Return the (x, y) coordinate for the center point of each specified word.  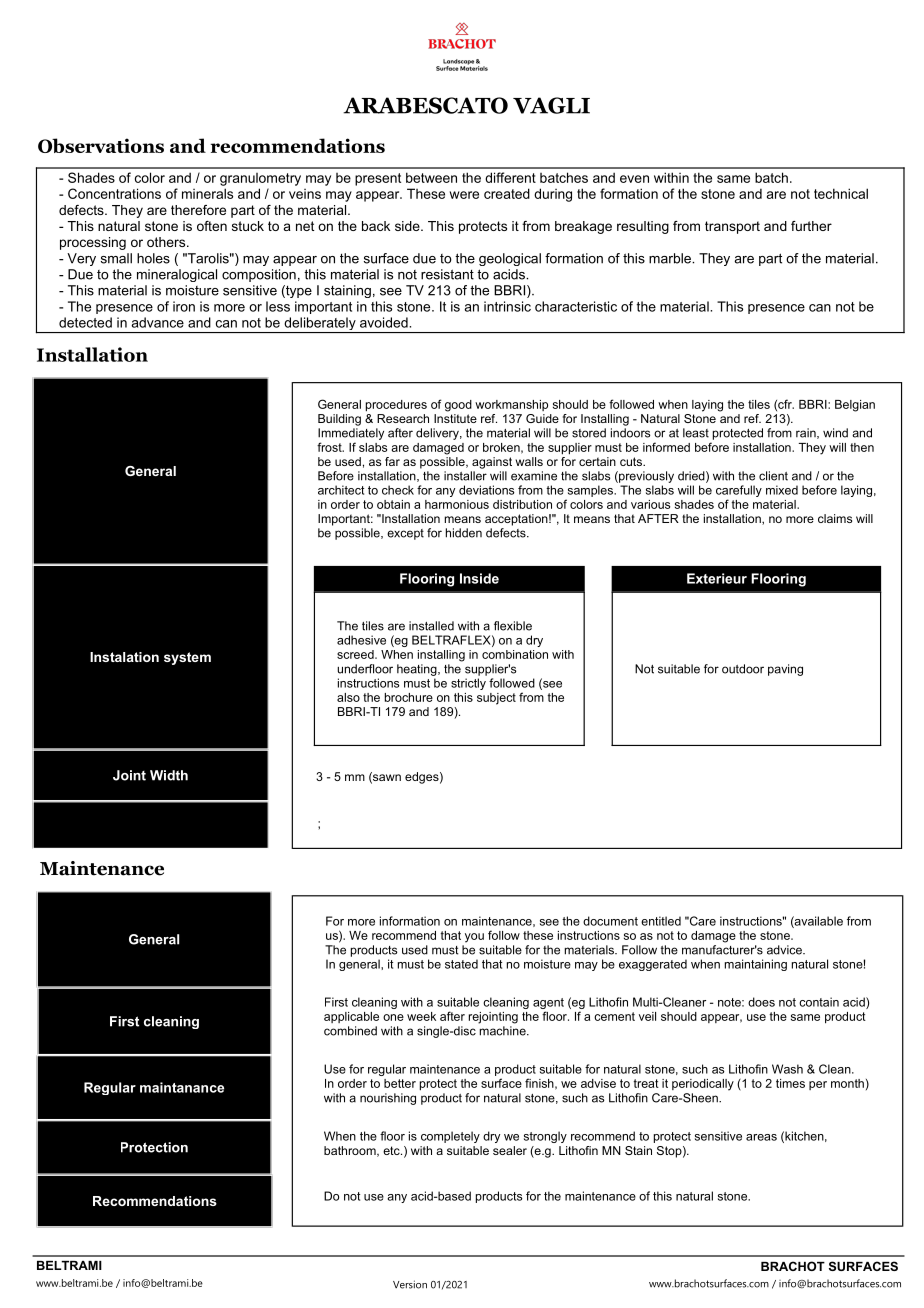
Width (169, 775)
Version (410, 1284)
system (187, 658)
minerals (207, 193)
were (464, 195)
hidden (464, 533)
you (474, 938)
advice (785, 950)
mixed (782, 490)
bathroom (351, 1151)
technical (841, 193)
